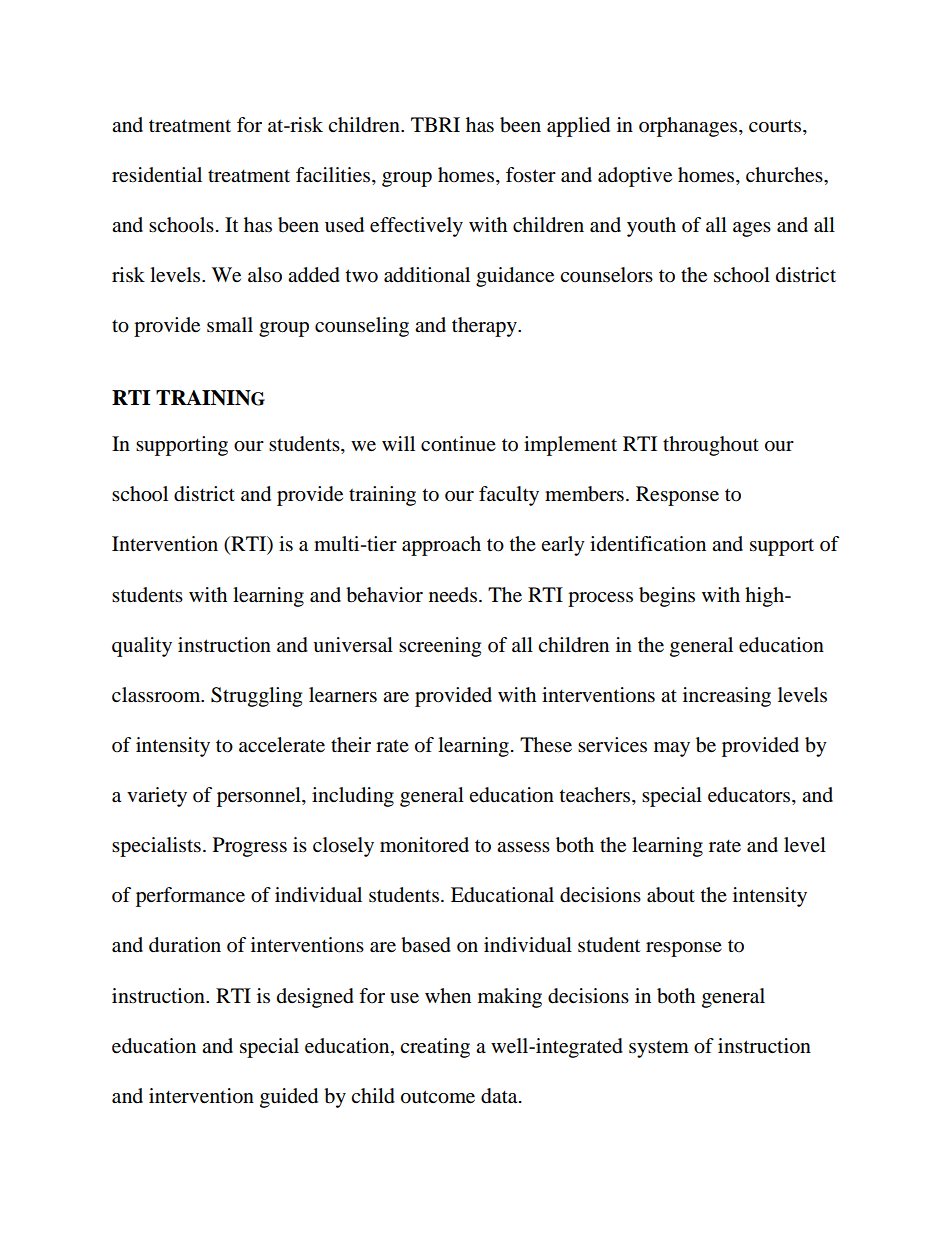 The height and width of the screenshot is (1233, 952). Describe the element at coordinates (435, 1048) in the screenshot. I see `creating` at that location.
